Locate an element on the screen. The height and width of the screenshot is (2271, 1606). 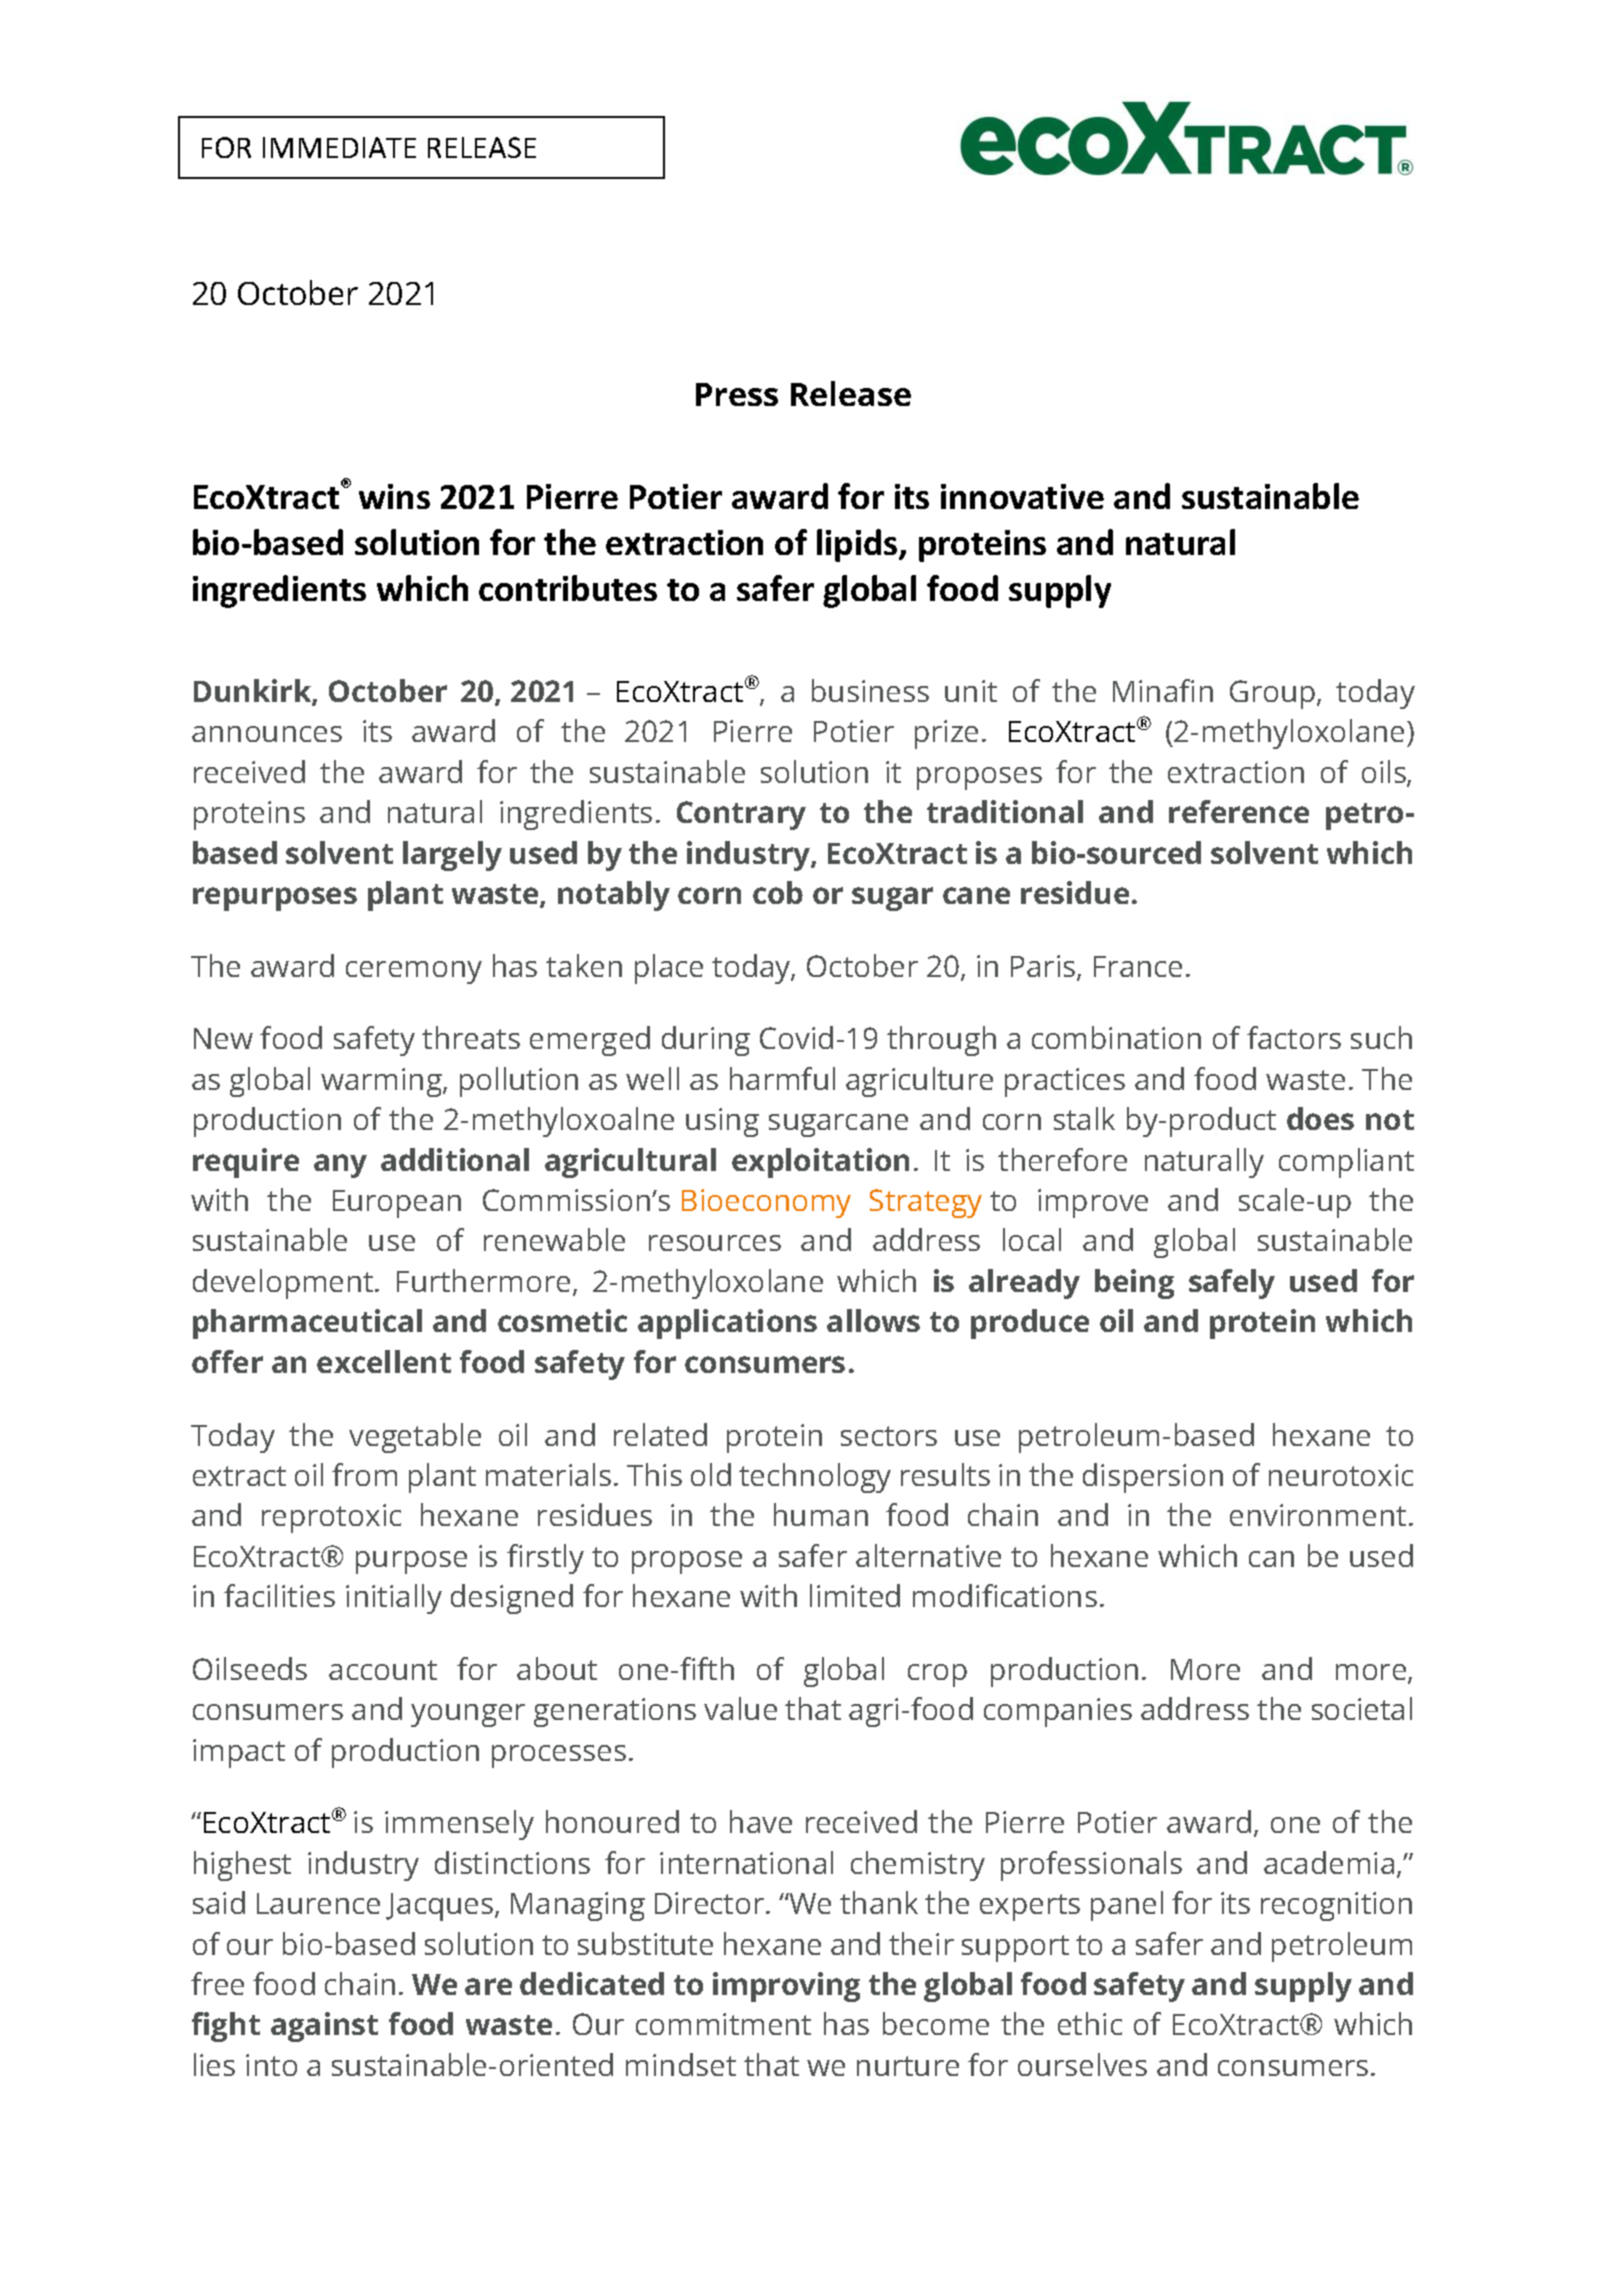
dispersion is located at coordinates (1153, 1478).
